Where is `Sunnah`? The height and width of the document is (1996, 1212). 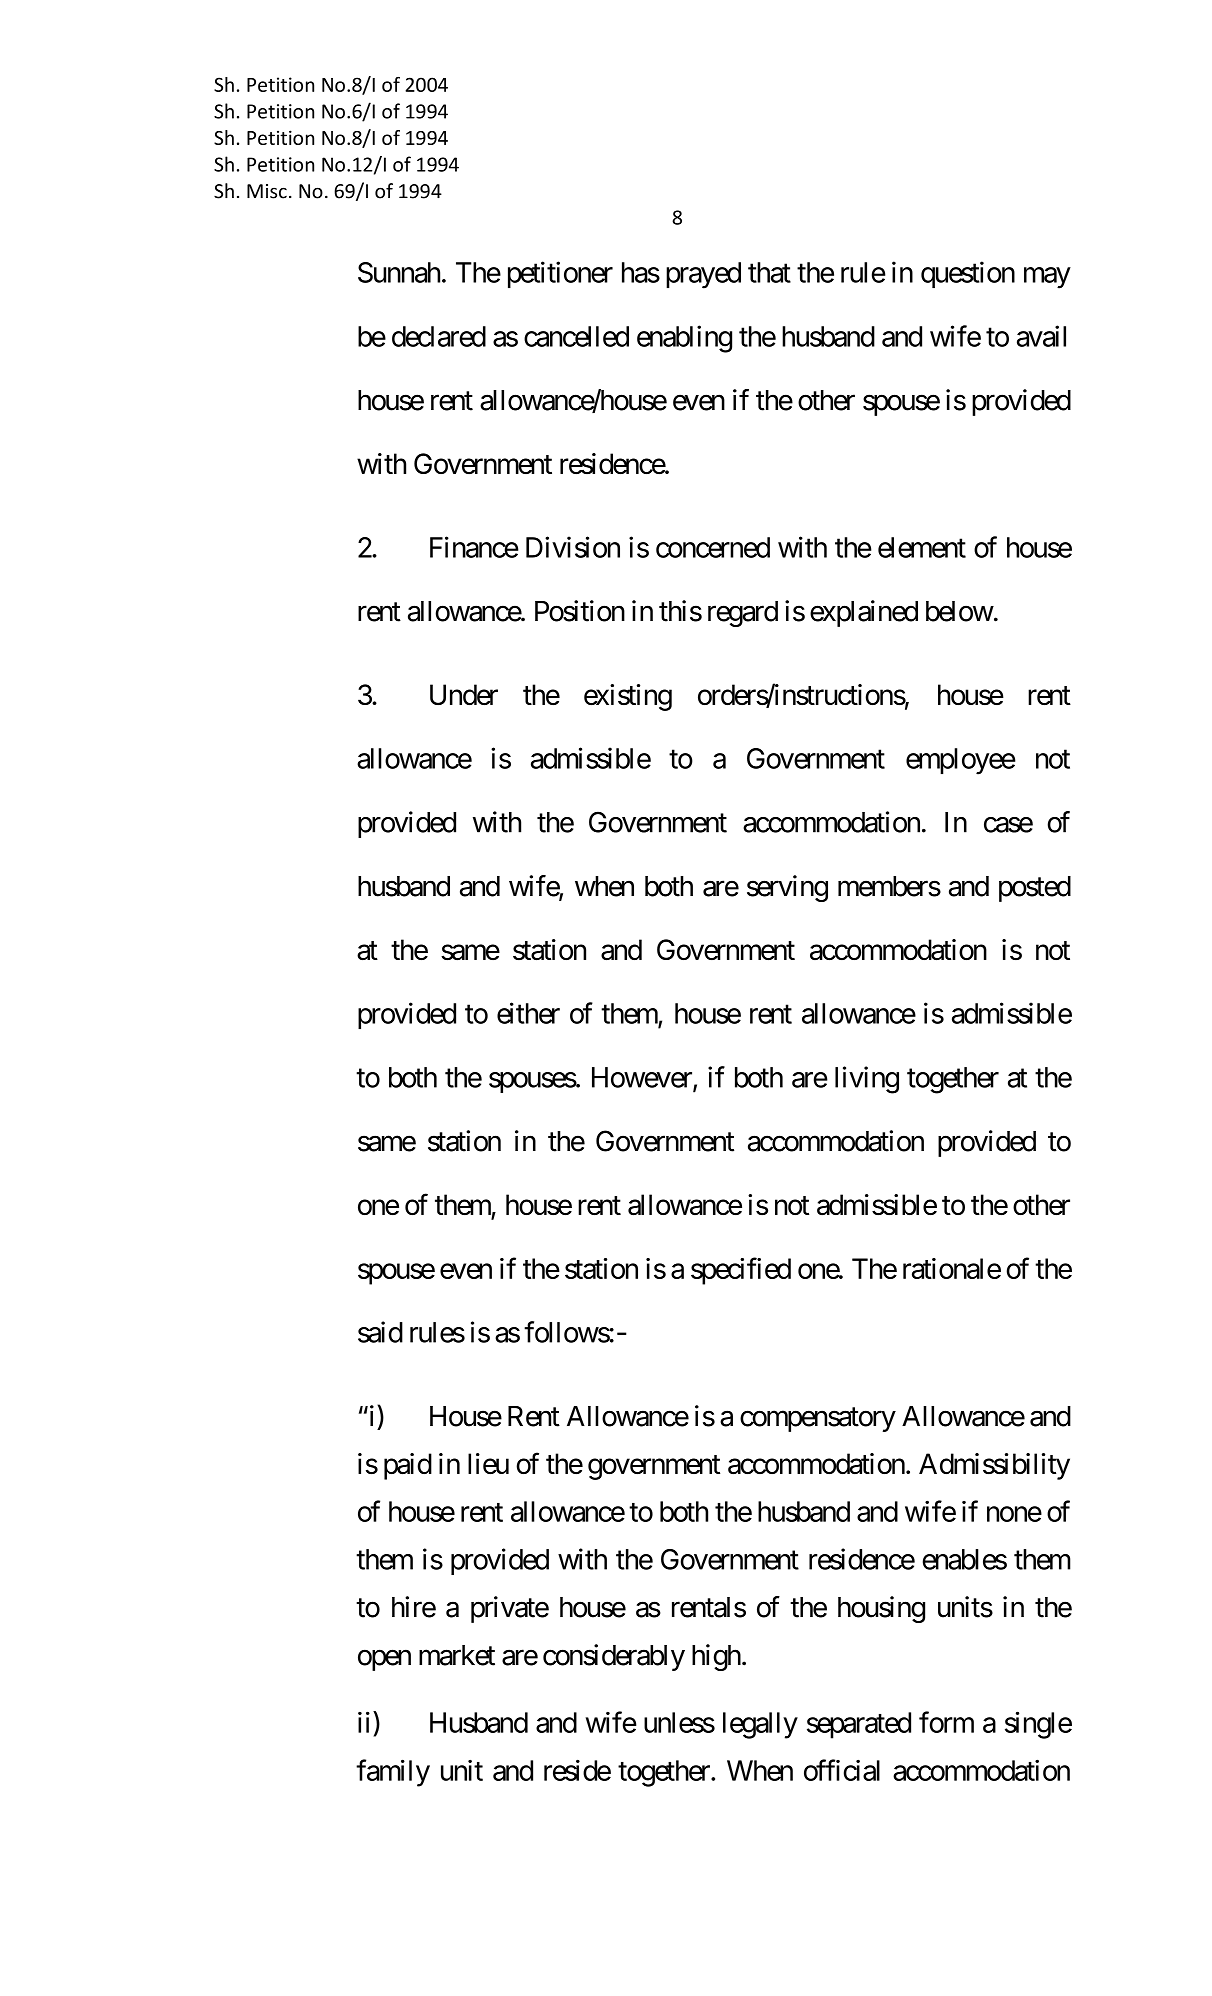 Sunnah is located at coordinates (399, 272).
